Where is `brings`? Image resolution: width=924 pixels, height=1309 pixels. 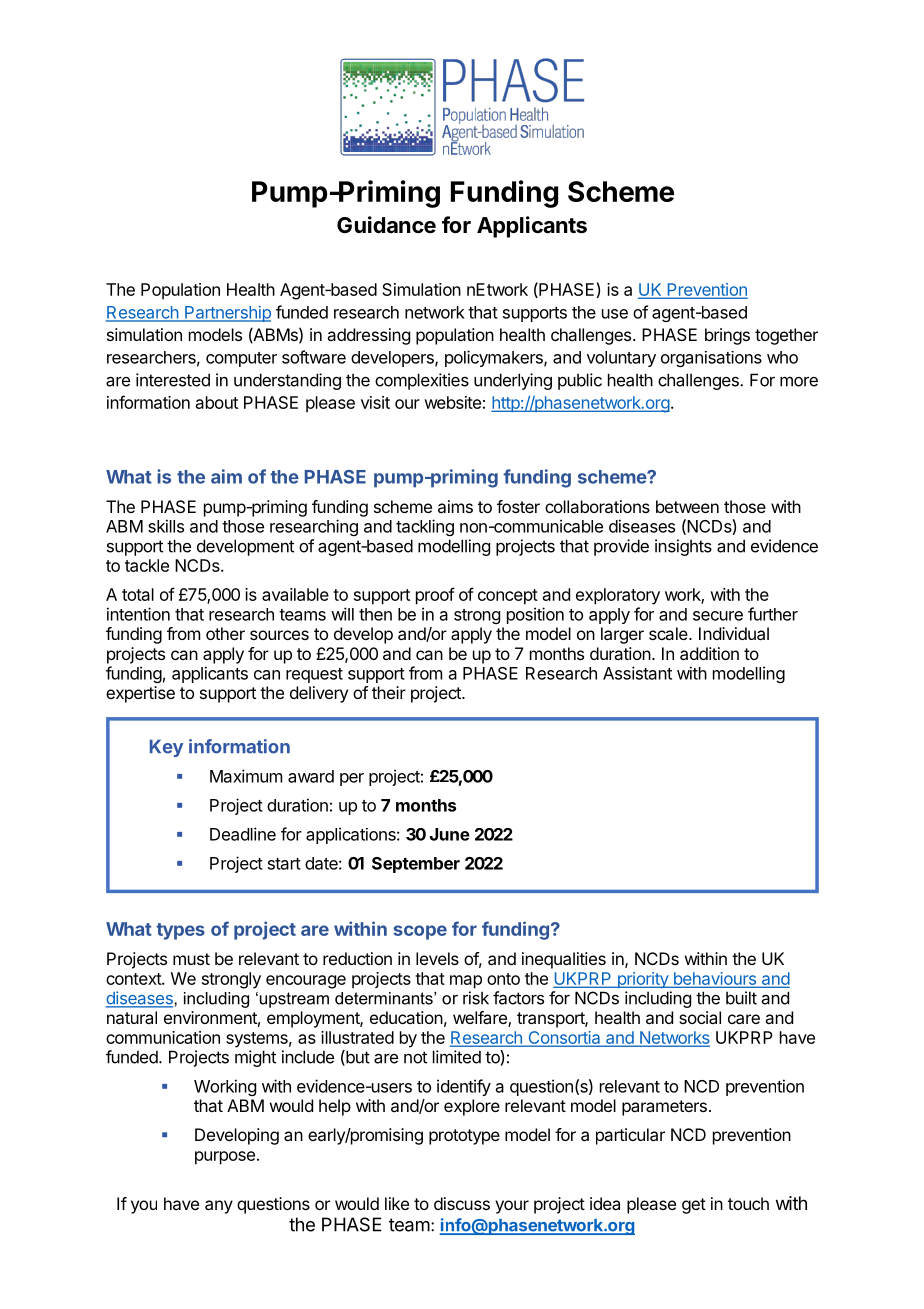
brings is located at coordinates (727, 336).
